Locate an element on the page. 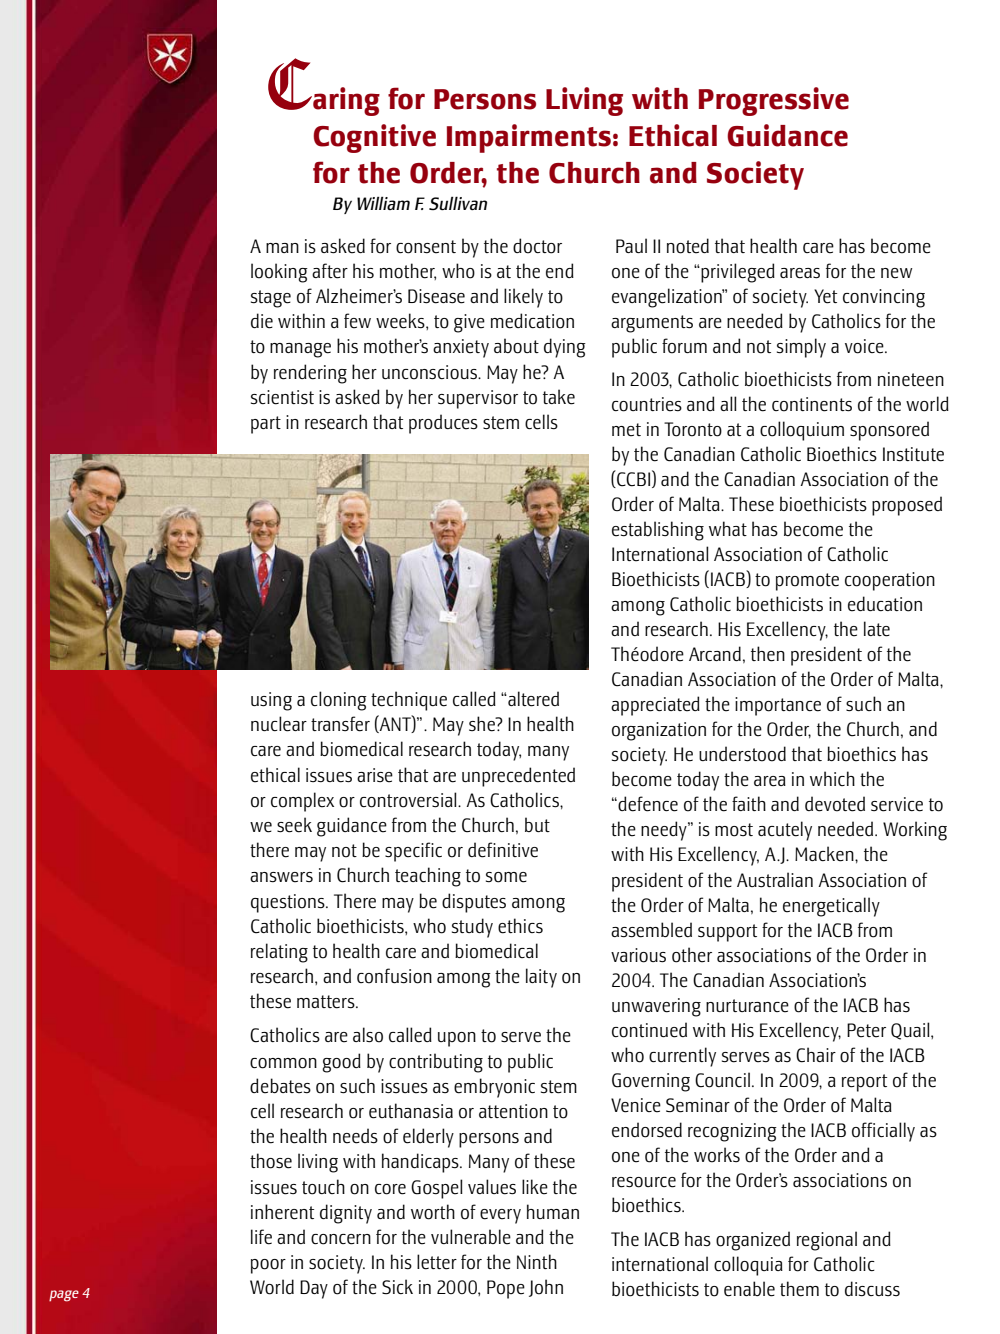  answers is located at coordinates (281, 877).
